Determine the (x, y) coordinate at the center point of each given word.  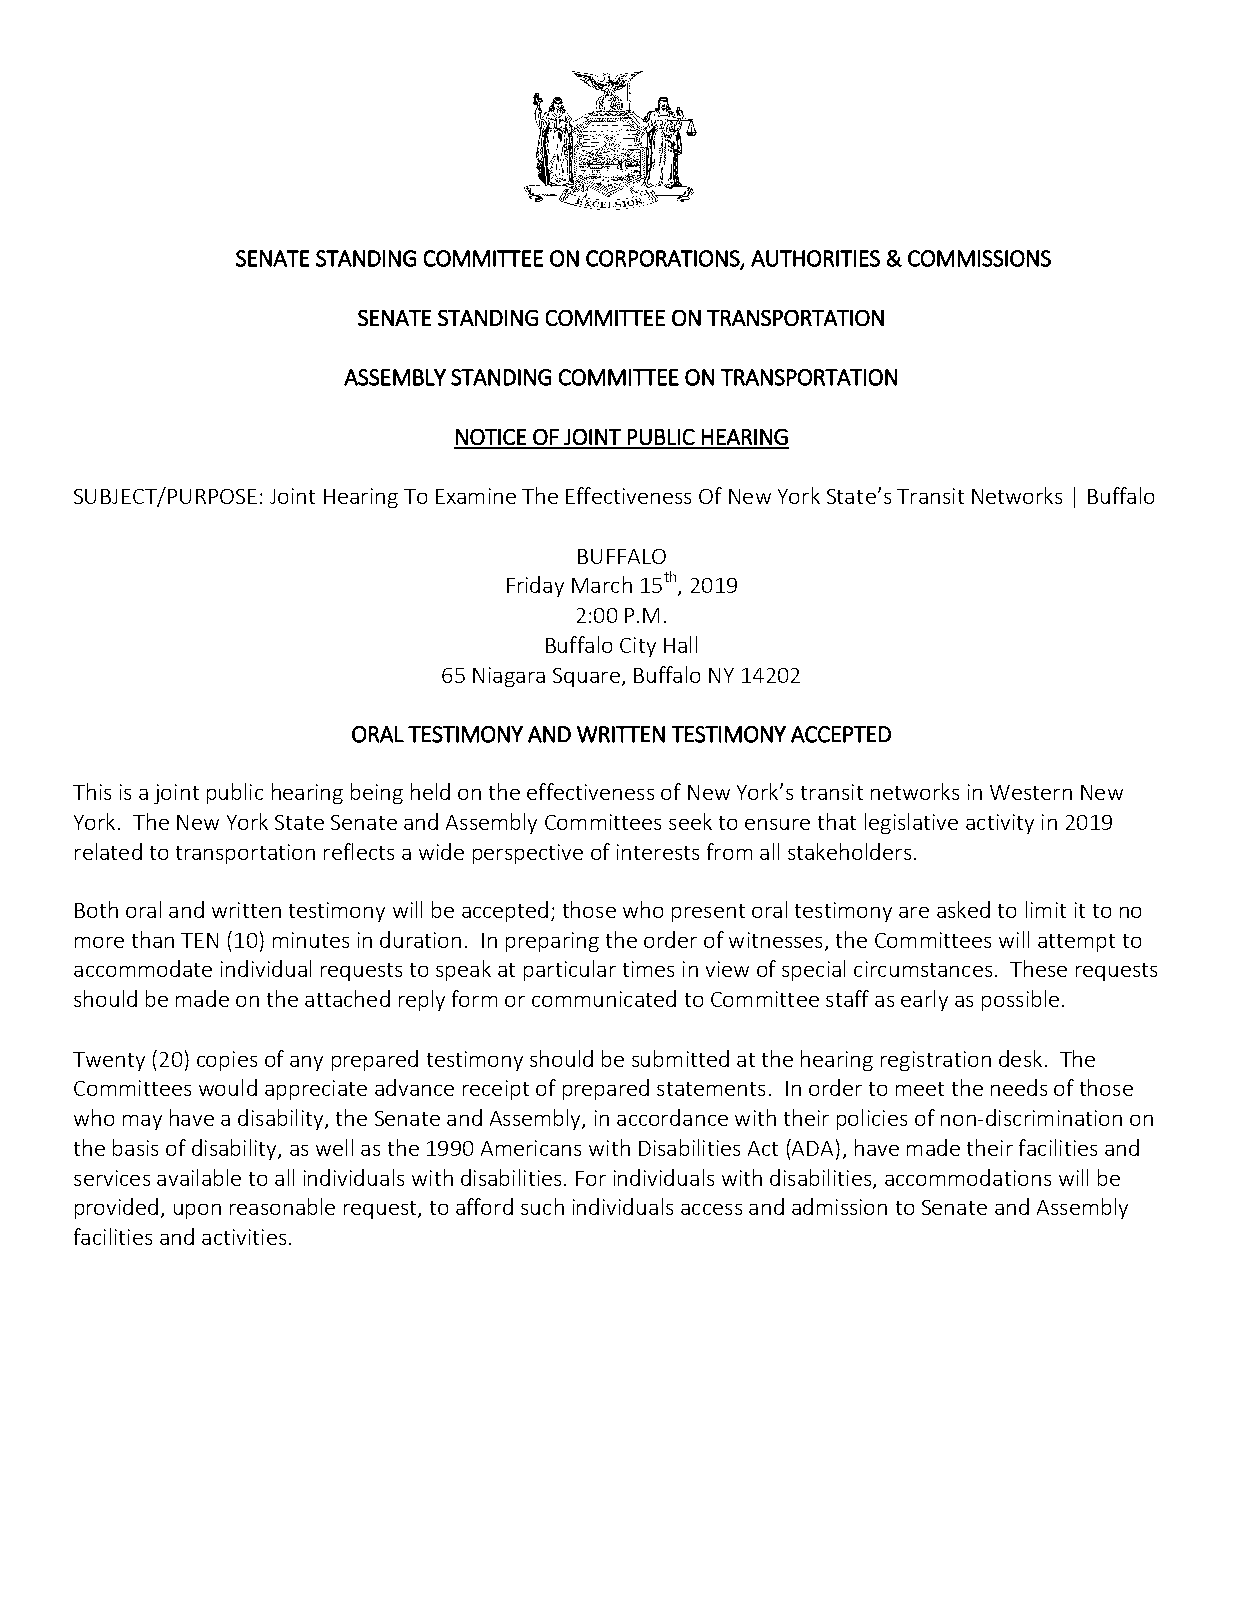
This (92, 791)
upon (197, 1211)
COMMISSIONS (979, 258)
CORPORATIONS (664, 259)
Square (586, 677)
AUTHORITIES (815, 258)
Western (1031, 792)
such (542, 1206)
